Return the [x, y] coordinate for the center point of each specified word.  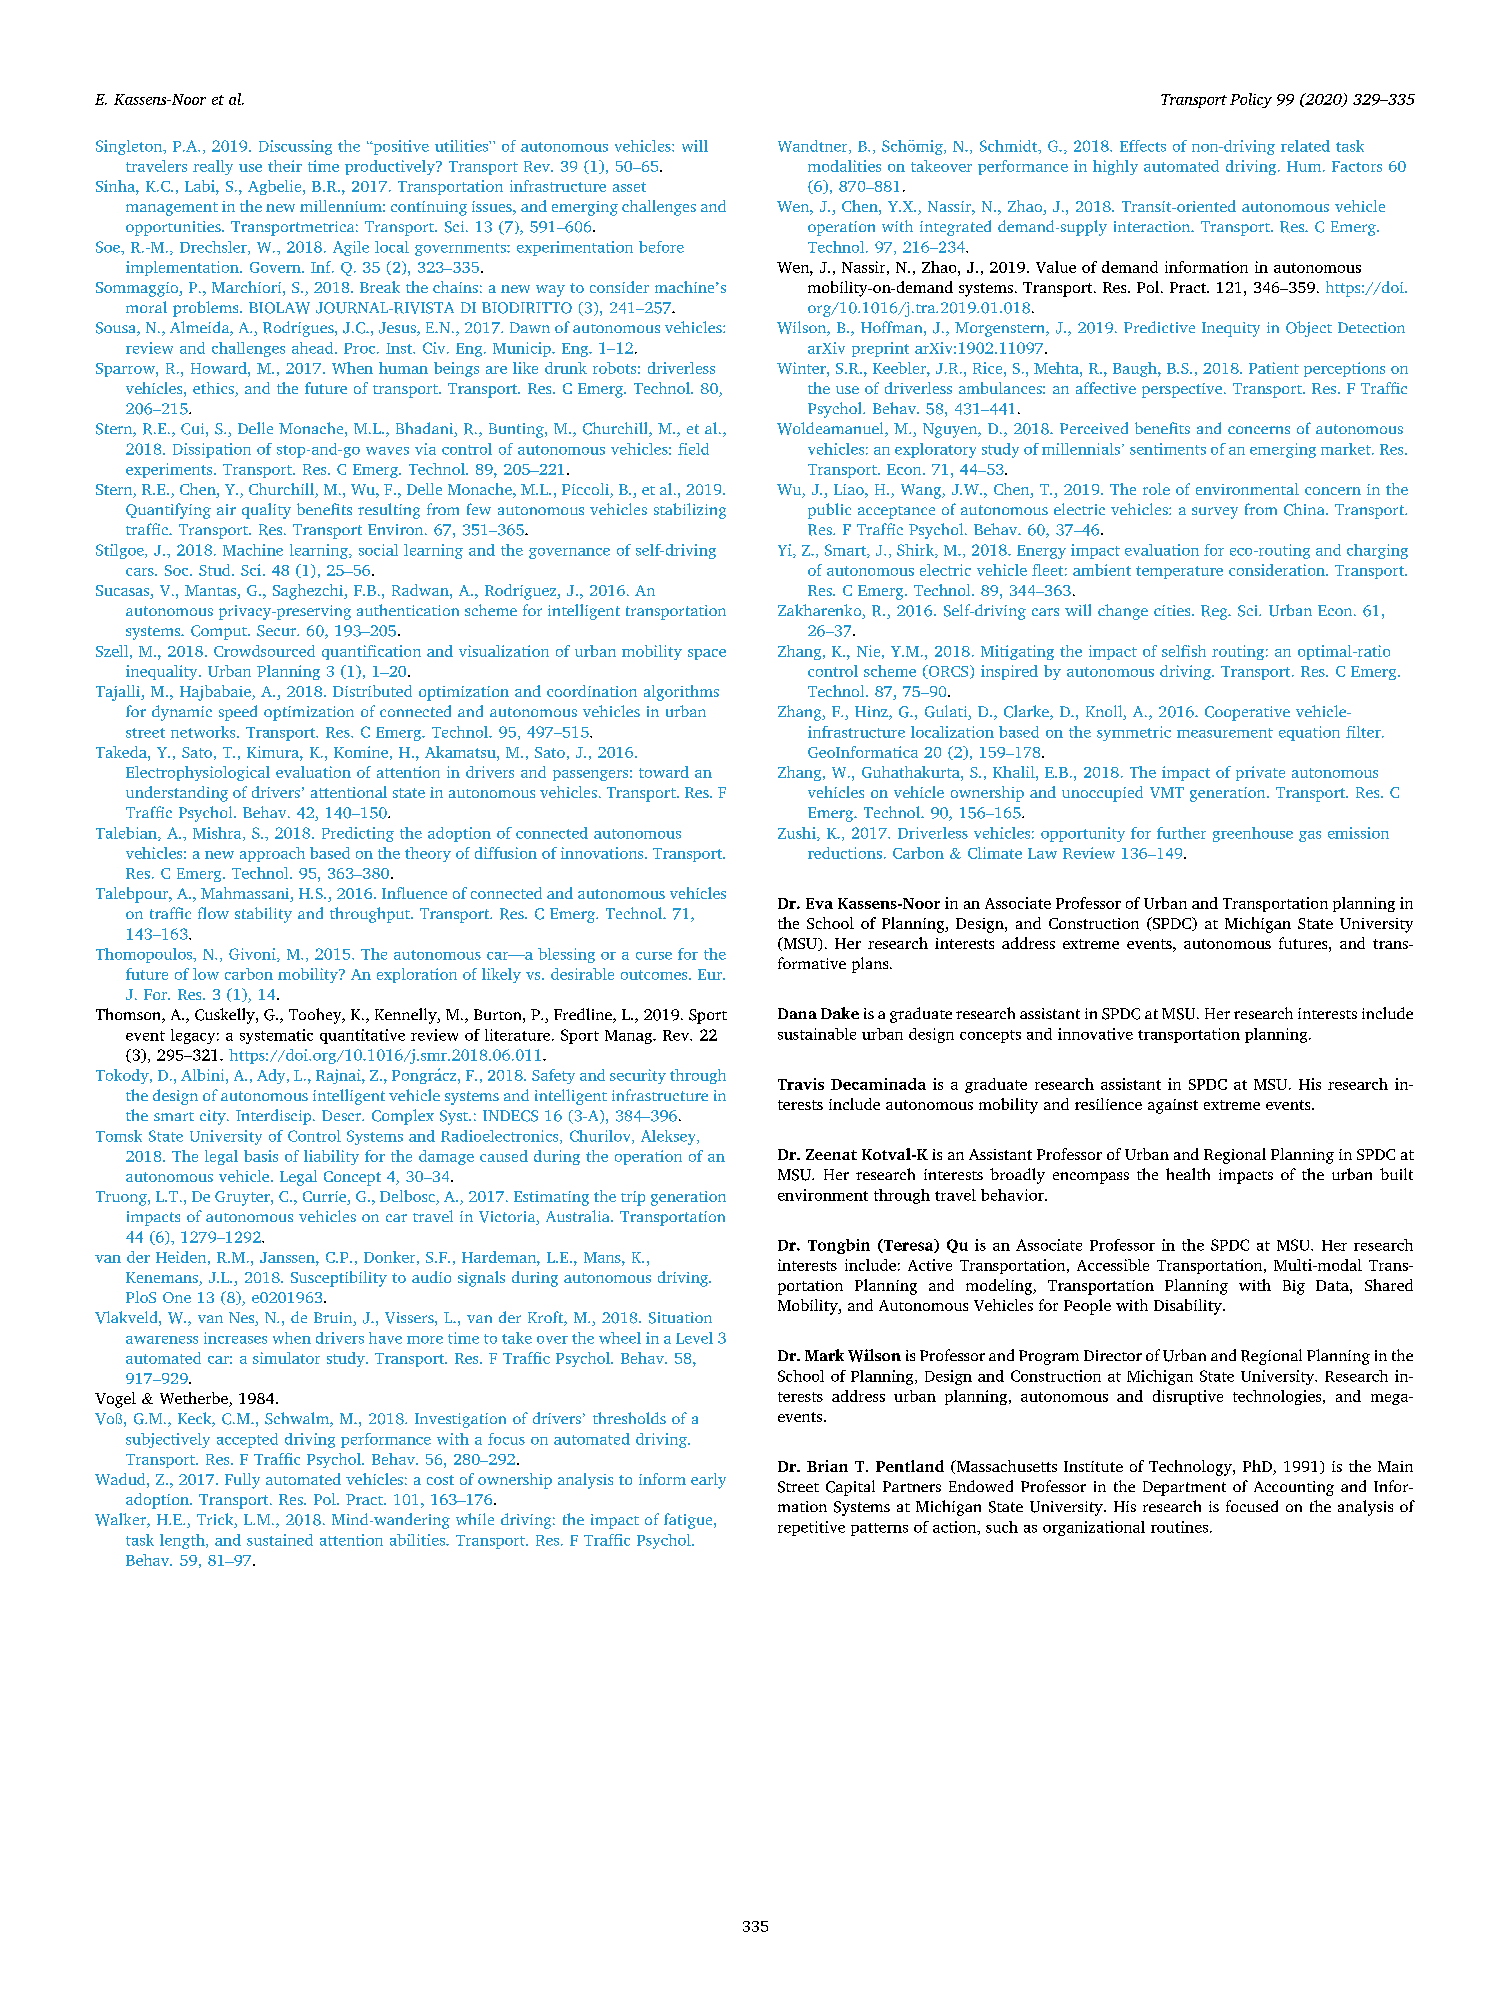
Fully [242, 1481]
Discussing [295, 147]
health [1188, 1174]
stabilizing [690, 511]
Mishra [218, 834]
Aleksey [669, 1137]
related [1305, 146]
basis [261, 1156]
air [226, 509]
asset [629, 187]
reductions [845, 853]
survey [1215, 513]
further [1181, 833]
